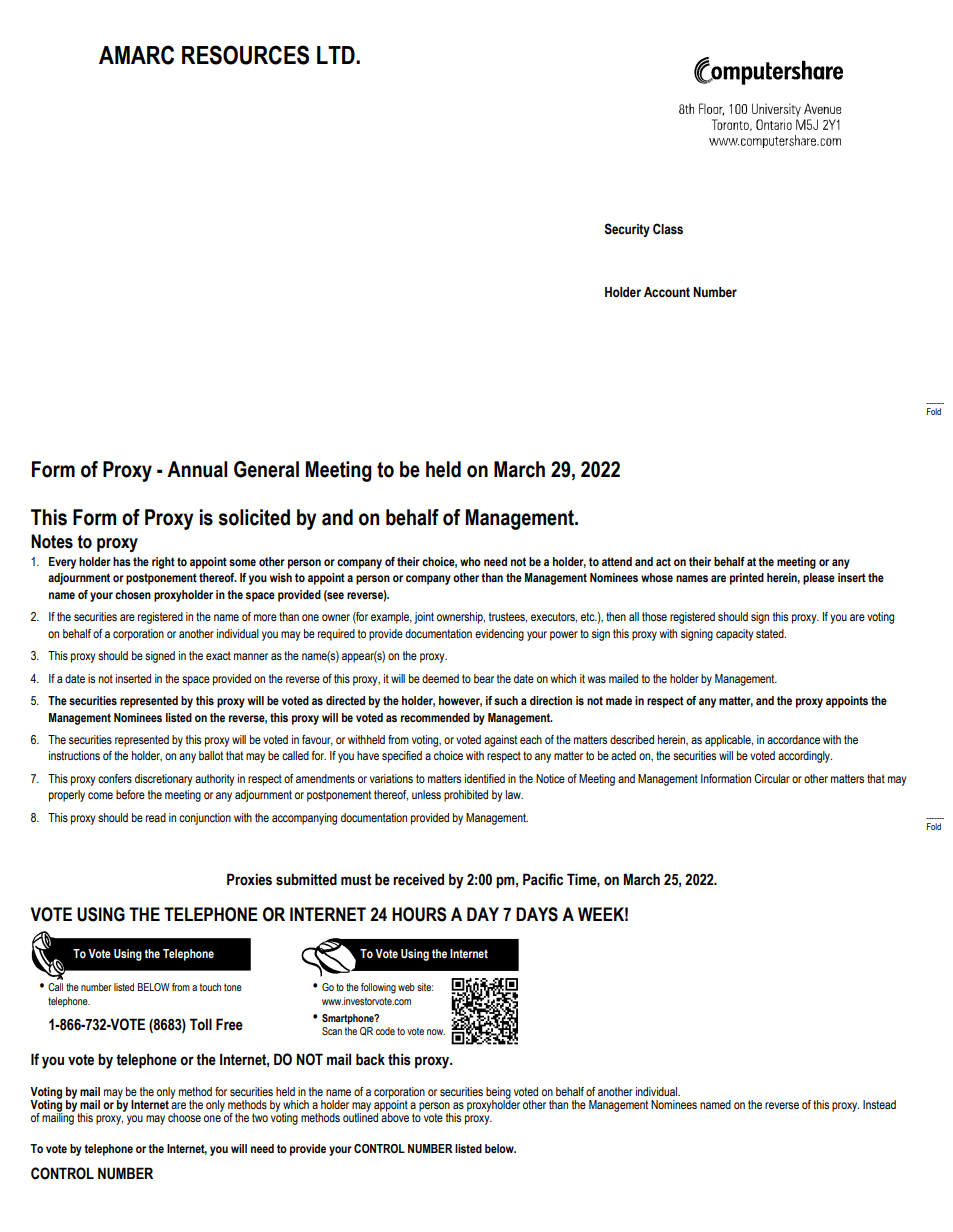 The width and height of the image is (953, 1232). Describe the element at coordinates (249, 879) in the image. I see `Proxies` at that location.
